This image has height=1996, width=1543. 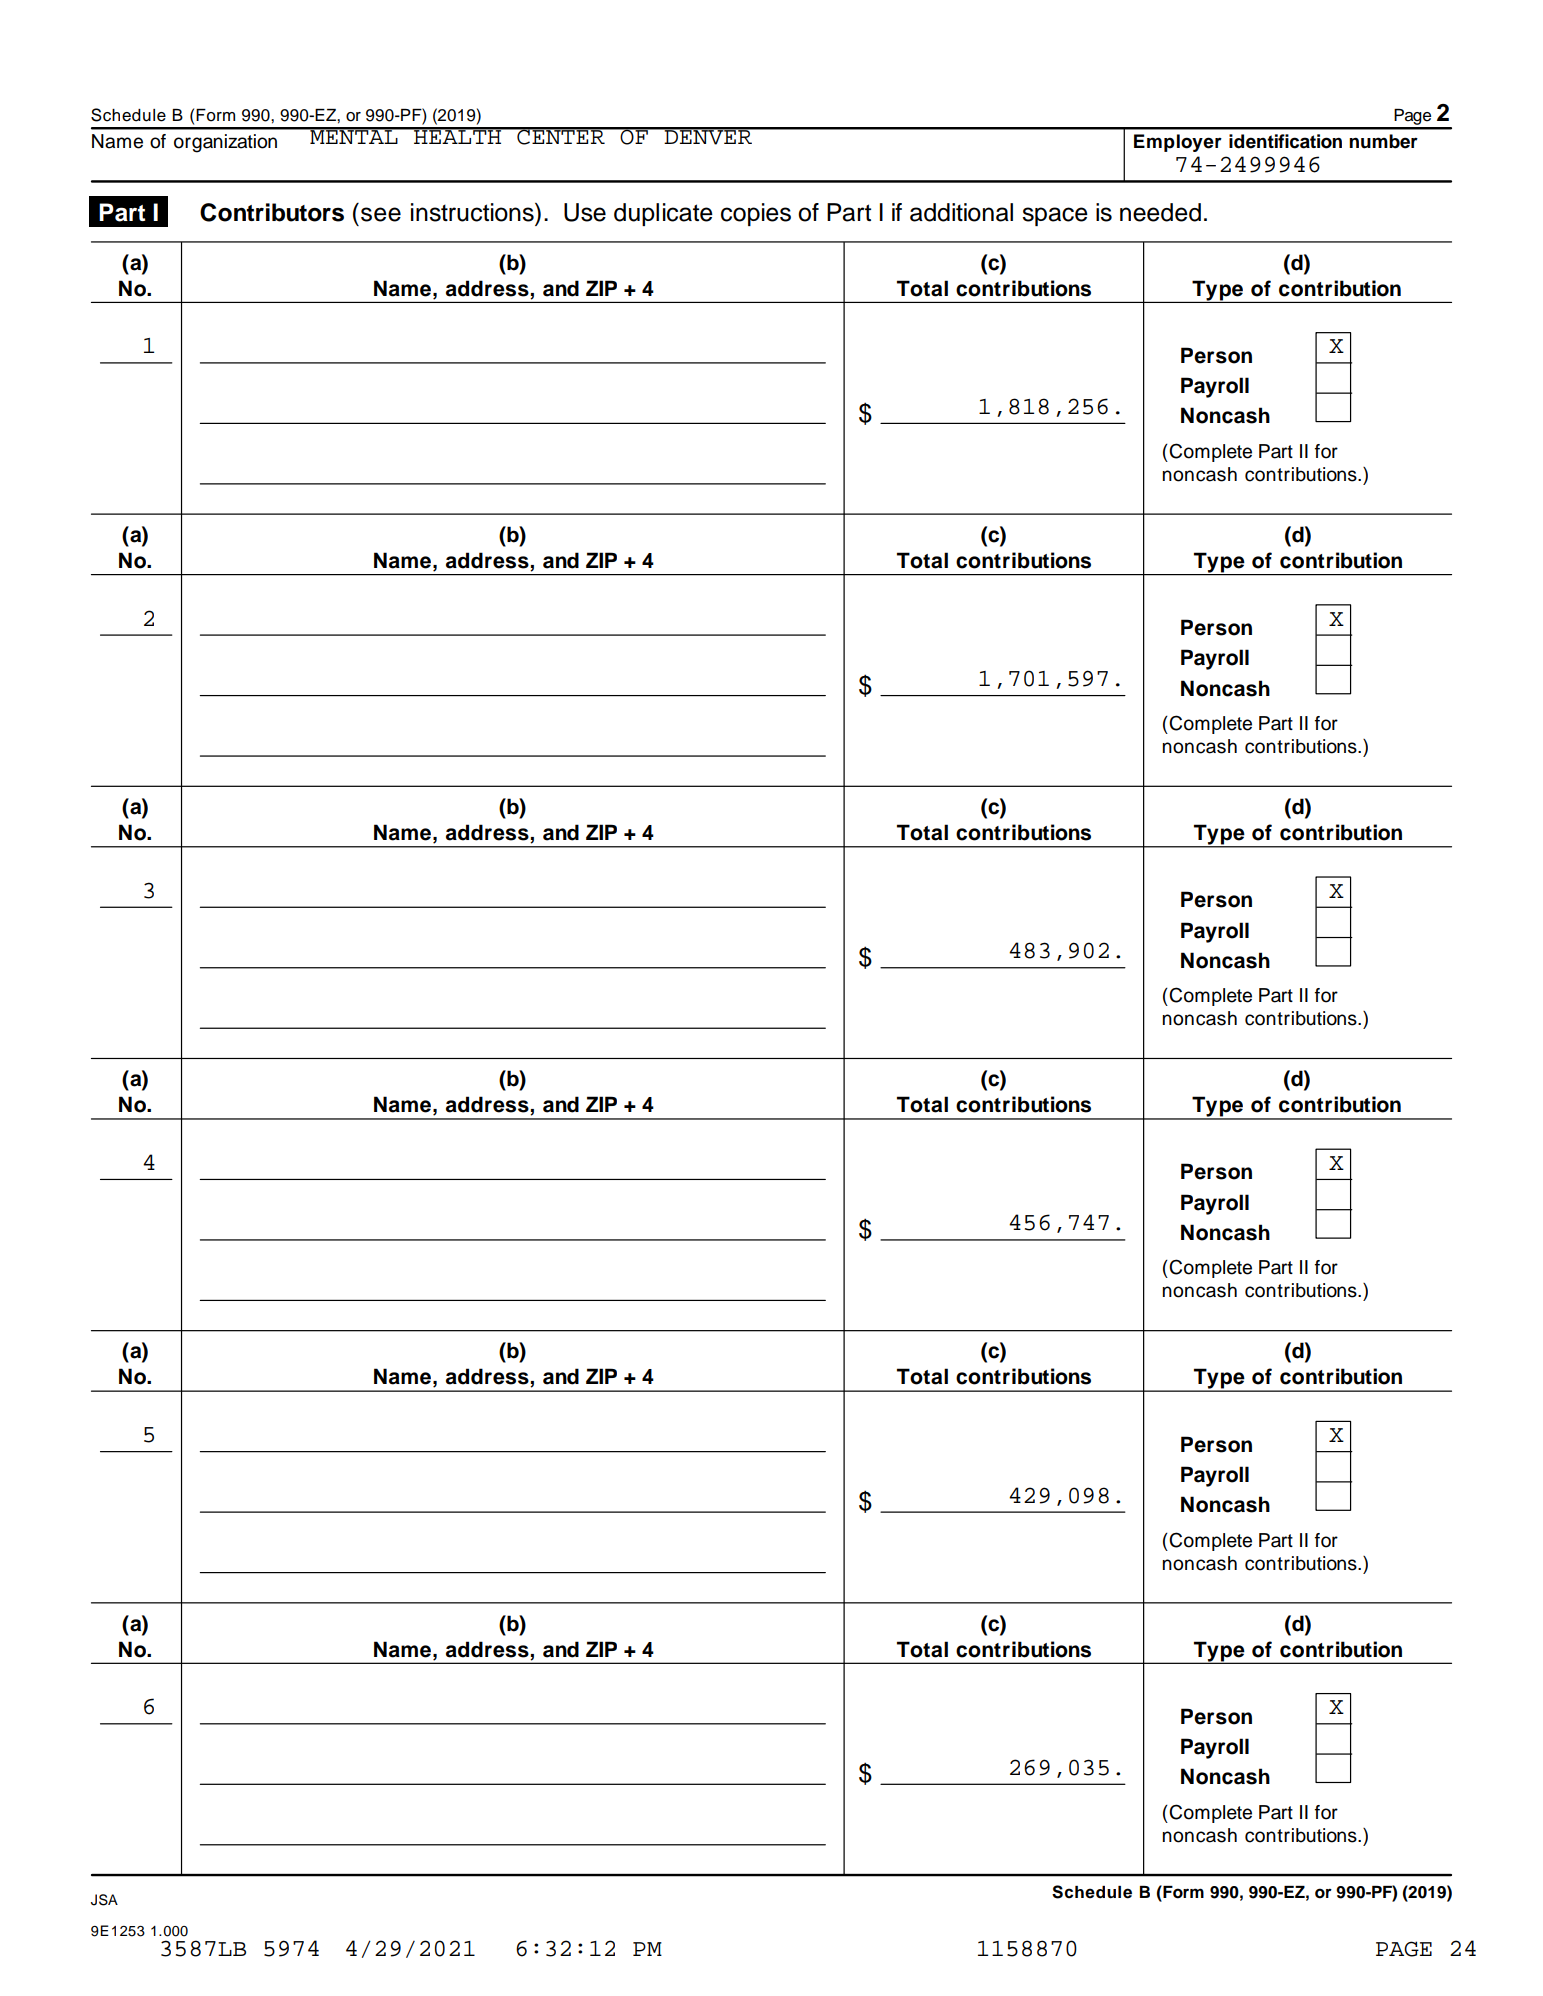 I want to click on see, so click(x=381, y=214).
